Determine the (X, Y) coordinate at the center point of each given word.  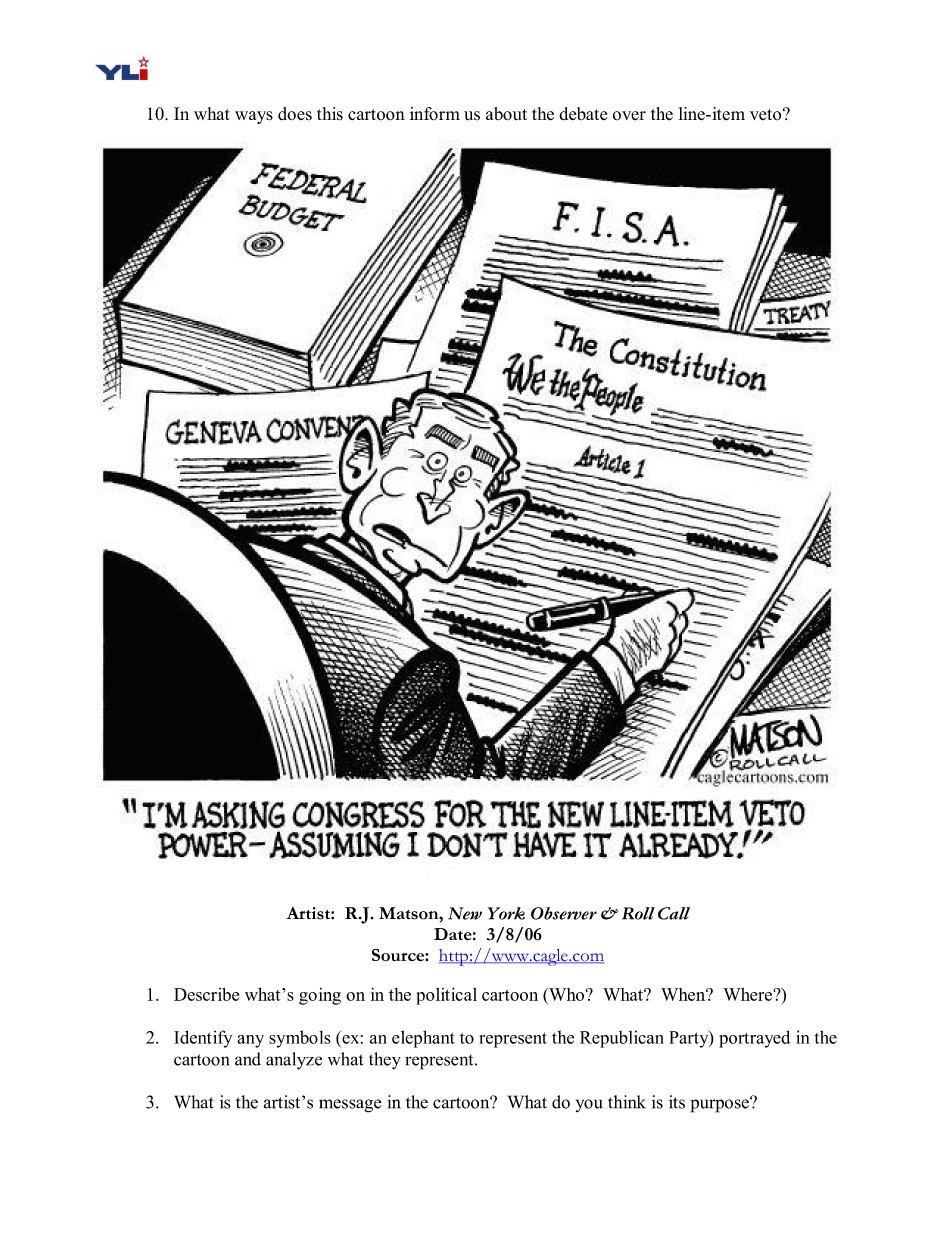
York (506, 913)
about (506, 114)
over (629, 116)
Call (674, 913)
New (465, 913)
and (248, 1059)
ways (254, 117)
